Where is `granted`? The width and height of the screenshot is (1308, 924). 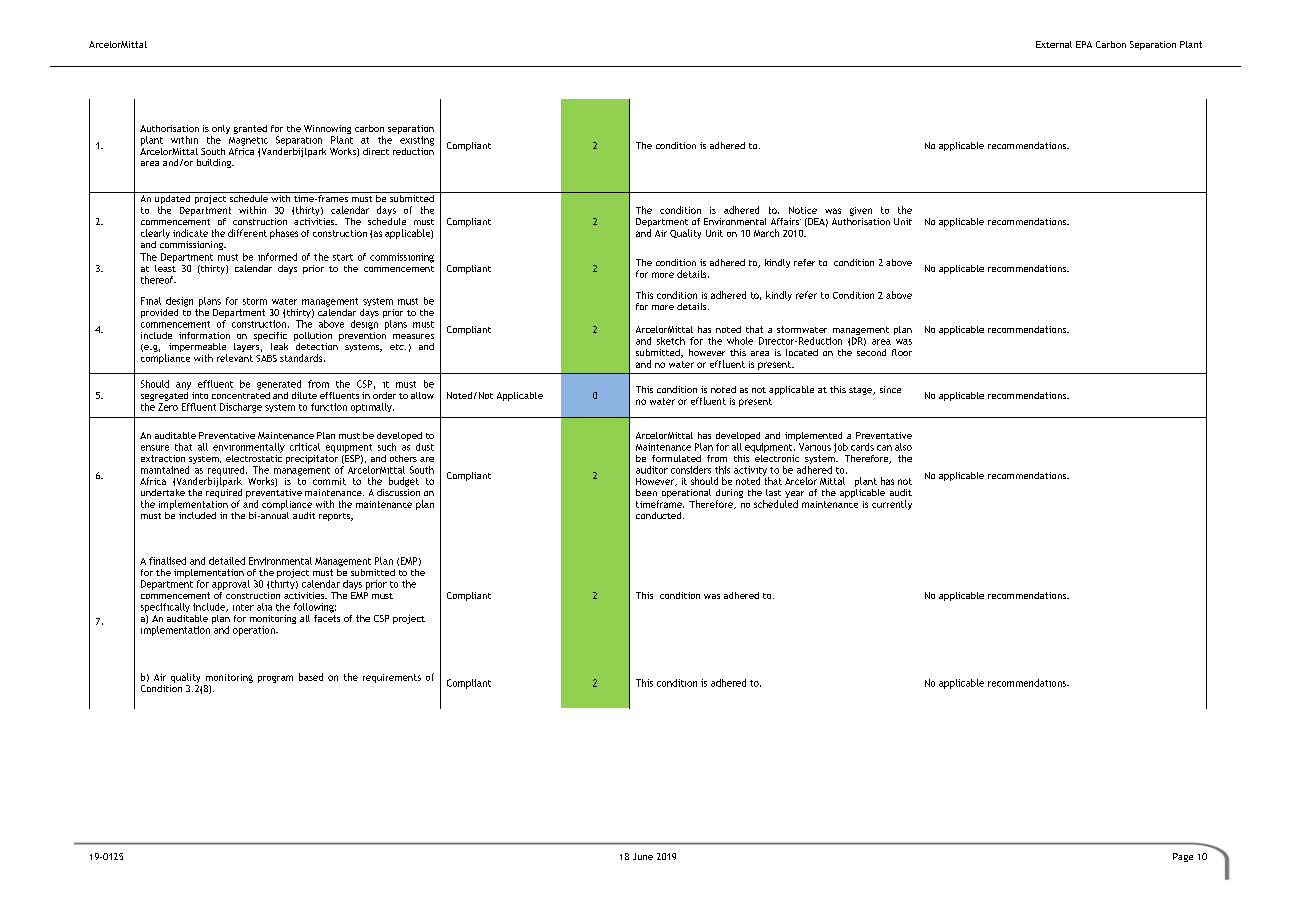 granted is located at coordinates (250, 129).
